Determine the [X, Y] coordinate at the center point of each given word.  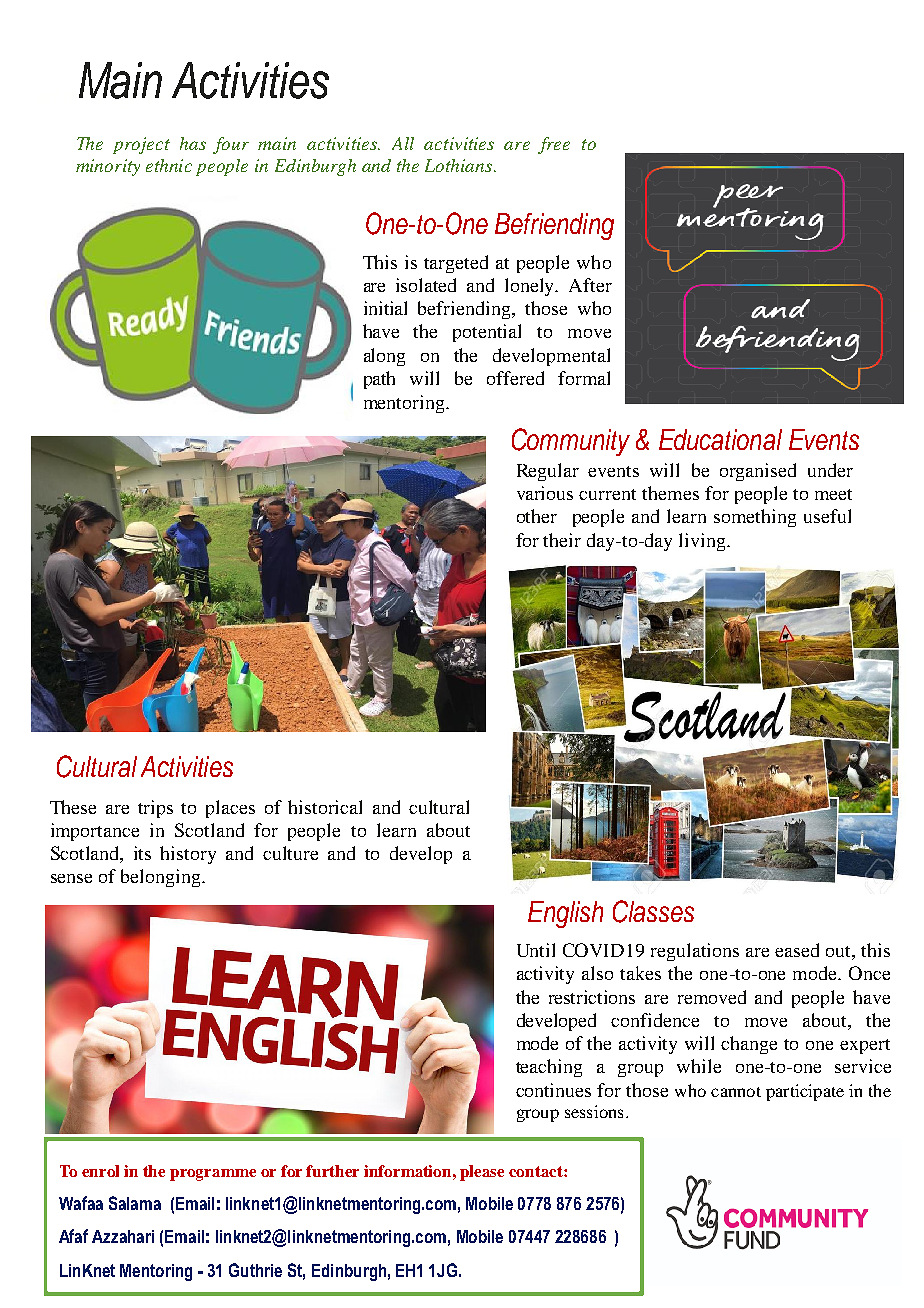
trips [155, 809]
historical [325, 807]
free [554, 145]
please [482, 1173]
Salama [135, 1203]
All [403, 143]
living [703, 542]
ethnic [169, 165]
